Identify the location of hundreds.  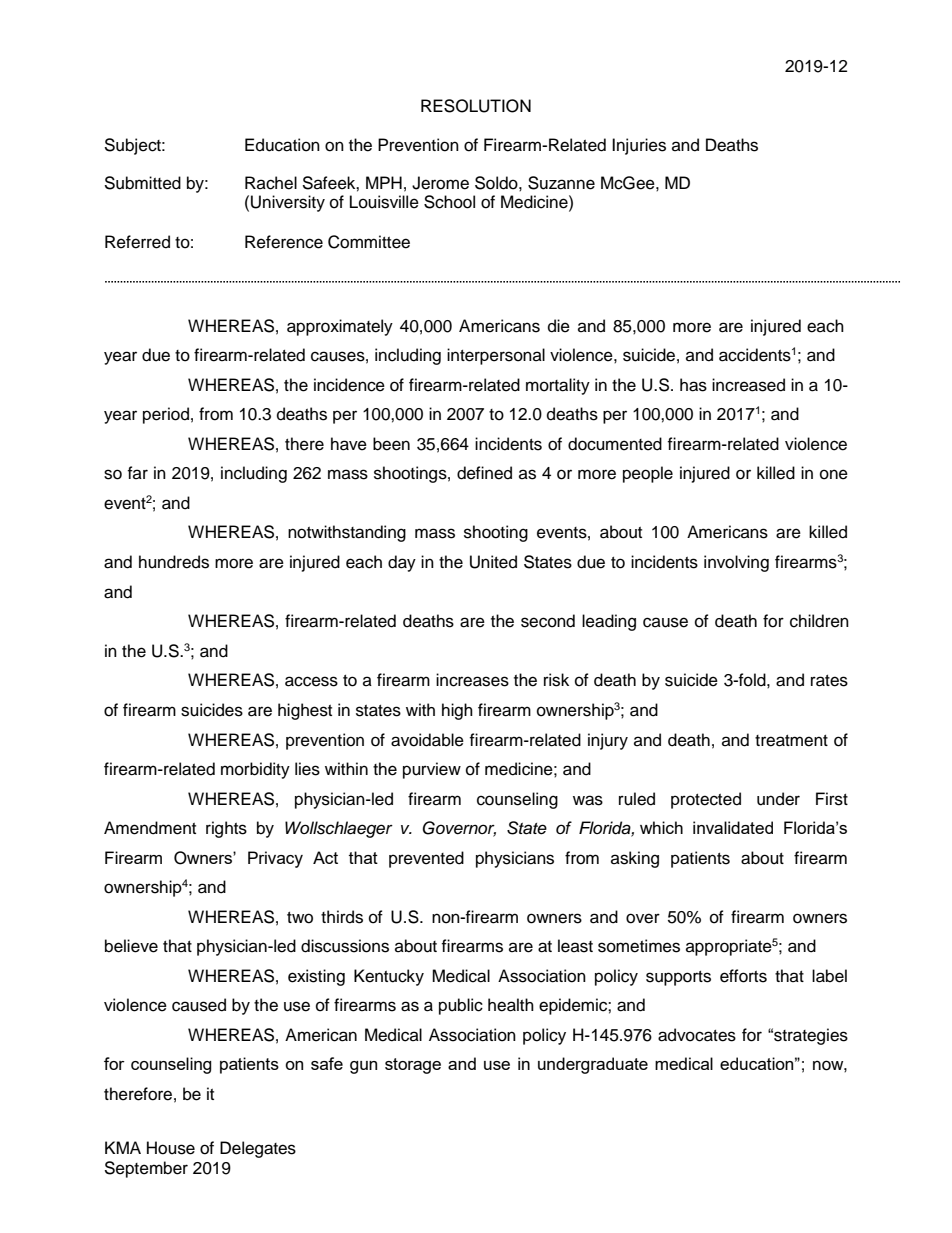
(174, 562).
